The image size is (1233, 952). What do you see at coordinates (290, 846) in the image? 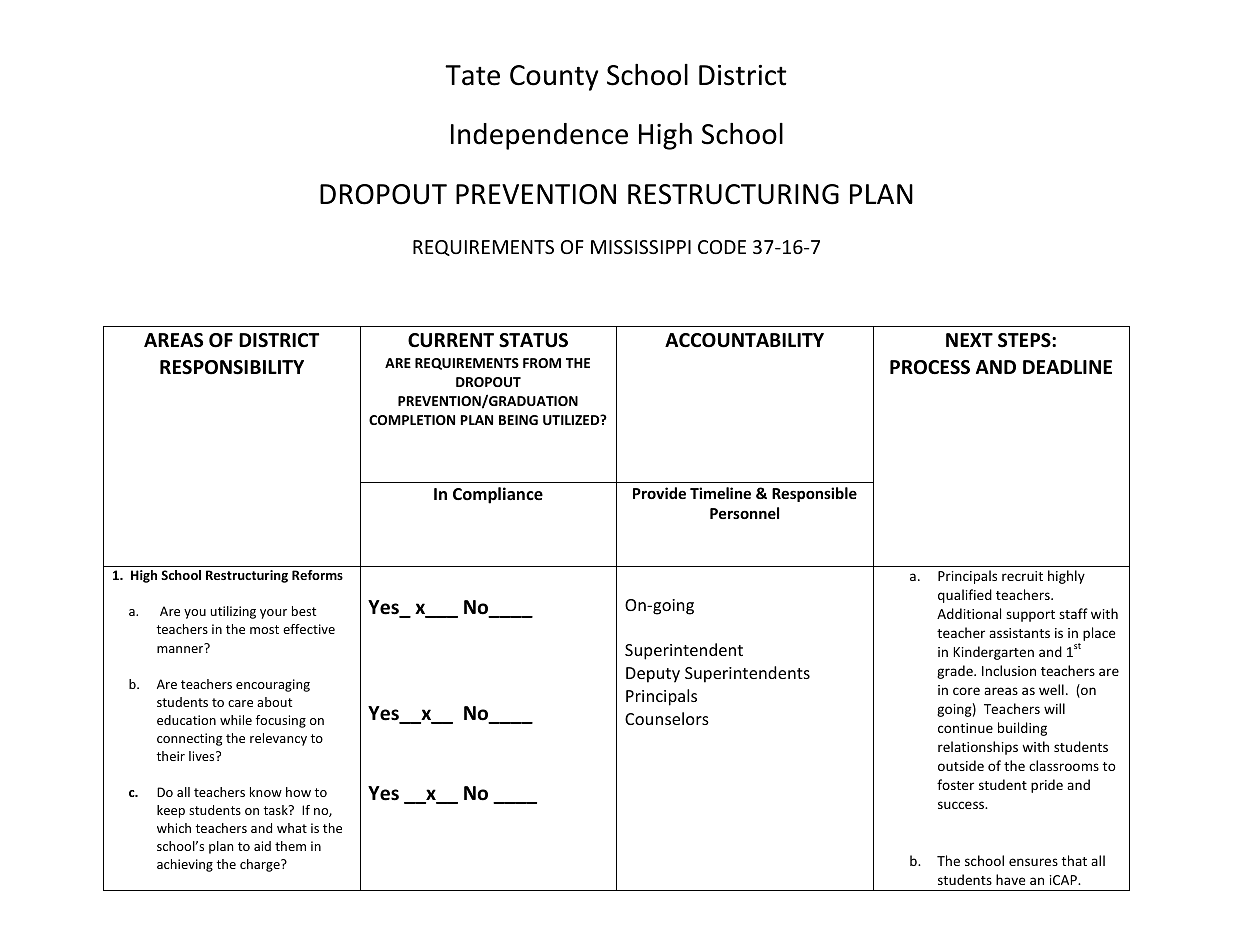
I see `them` at bounding box center [290, 846].
